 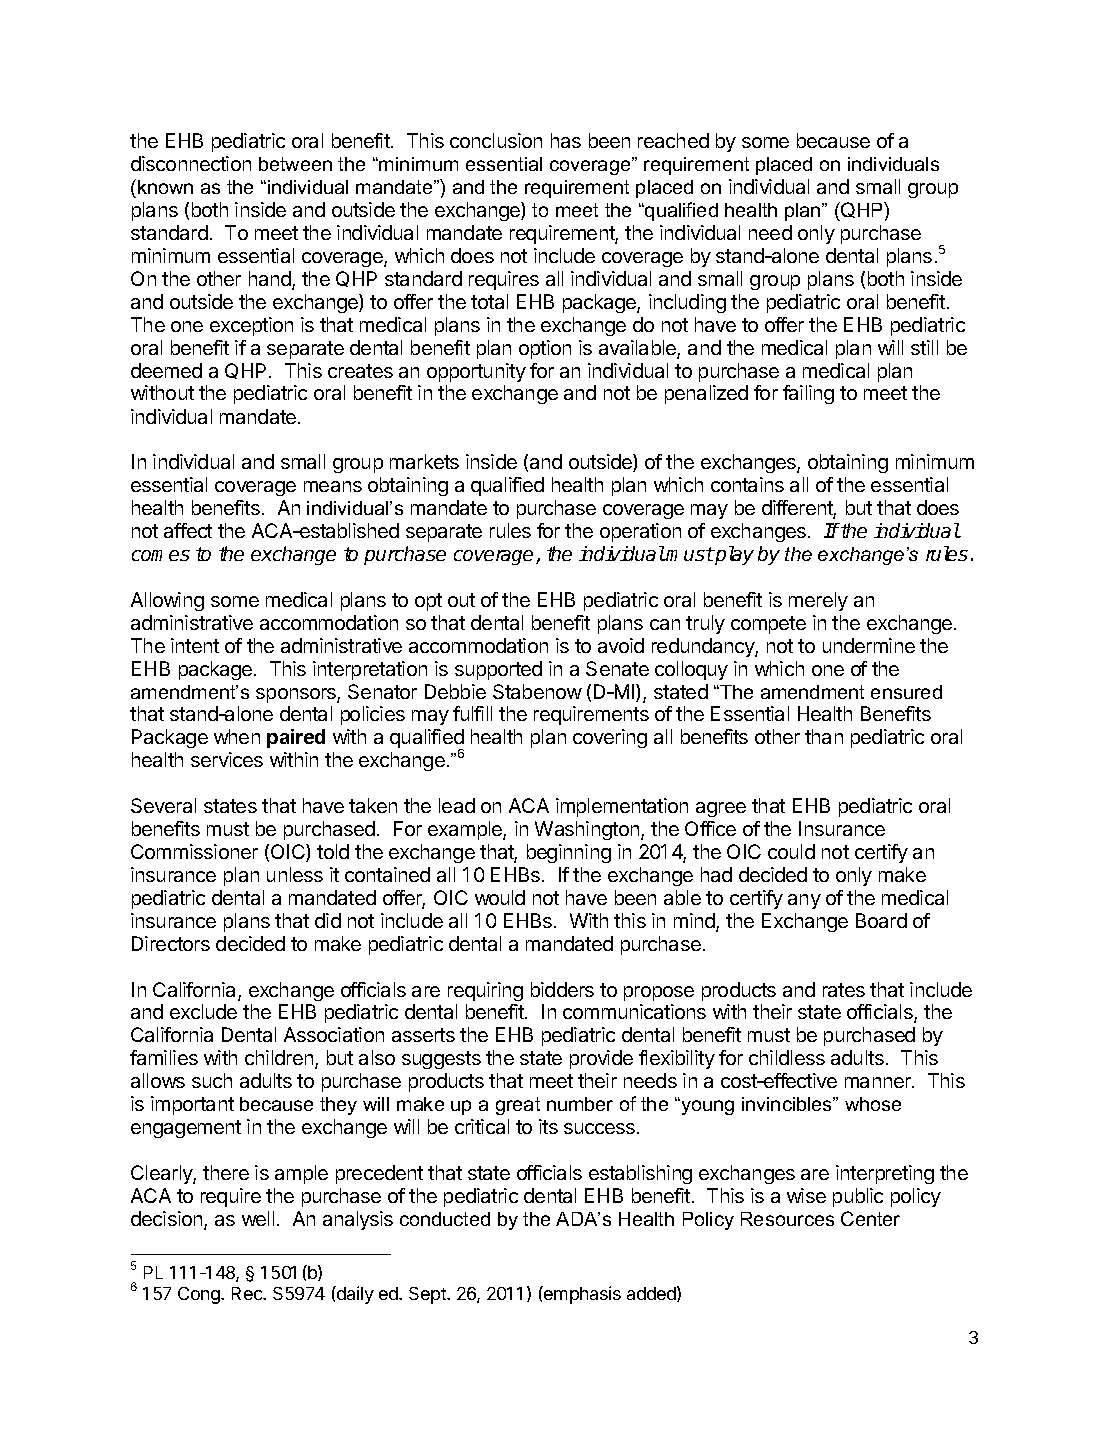 I want to click on than, so click(x=824, y=736).
